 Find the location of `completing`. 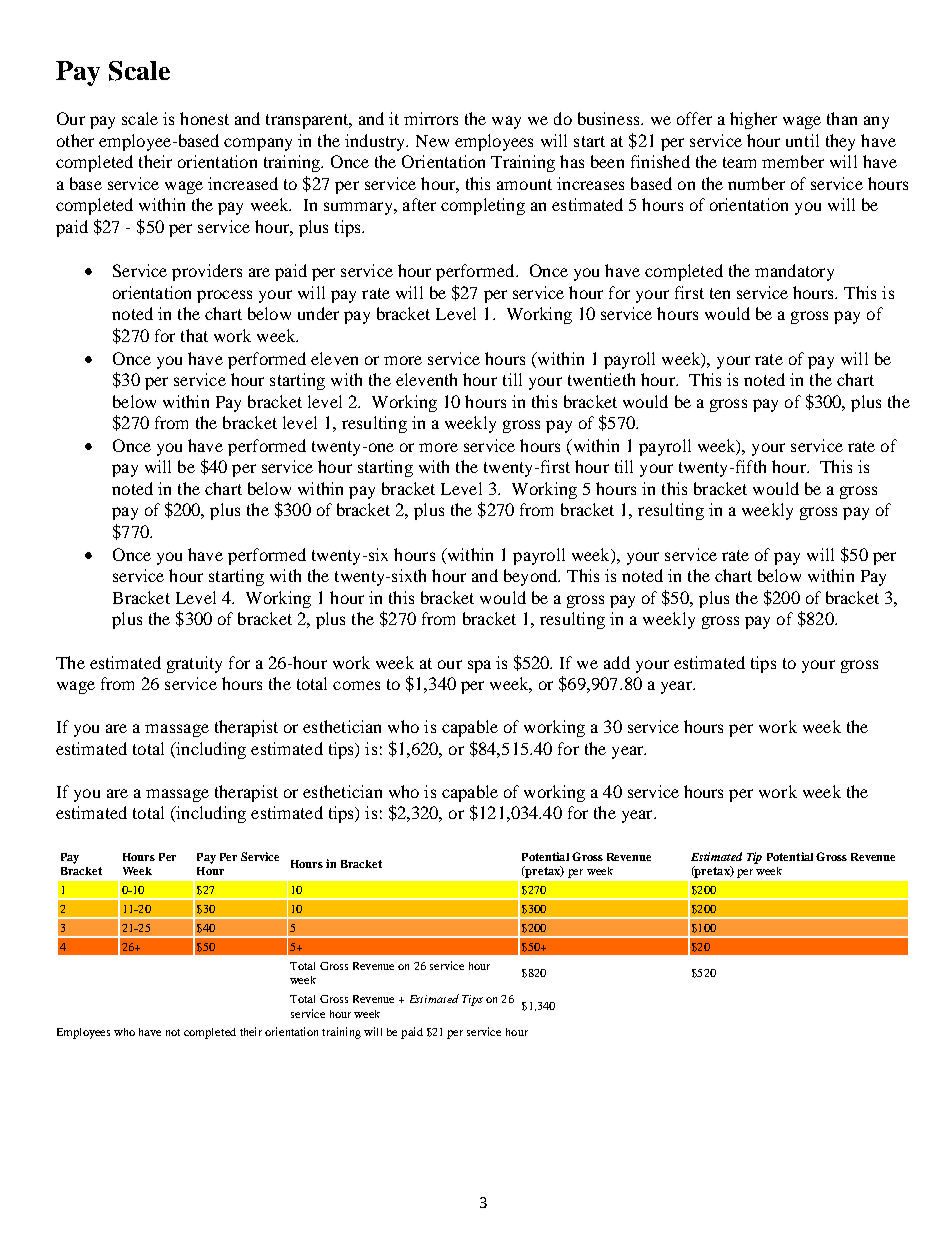

completing is located at coordinates (483, 206).
